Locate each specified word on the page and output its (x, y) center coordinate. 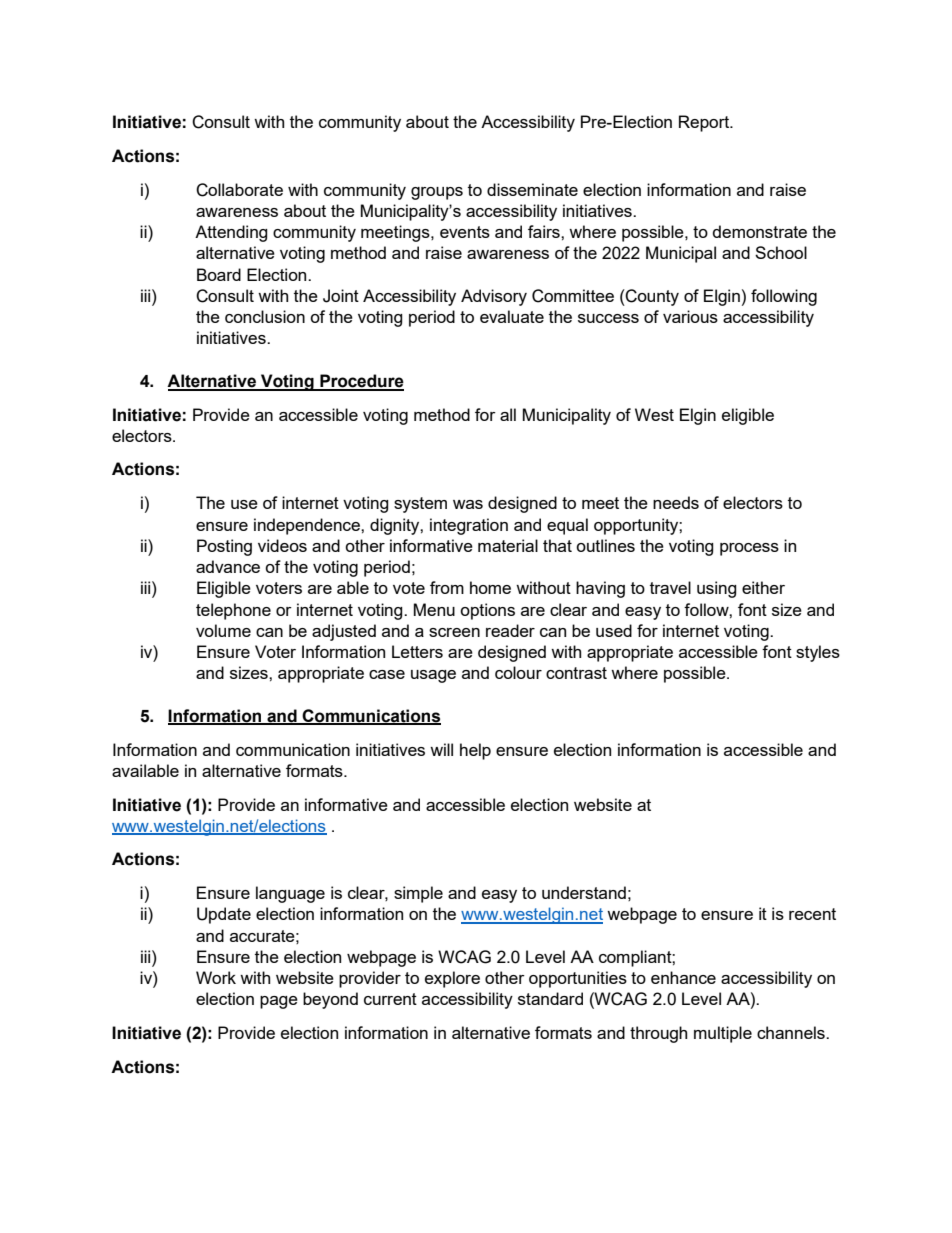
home (490, 587)
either (763, 587)
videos (282, 545)
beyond (330, 1000)
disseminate (532, 189)
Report (705, 123)
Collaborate (239, 190)
